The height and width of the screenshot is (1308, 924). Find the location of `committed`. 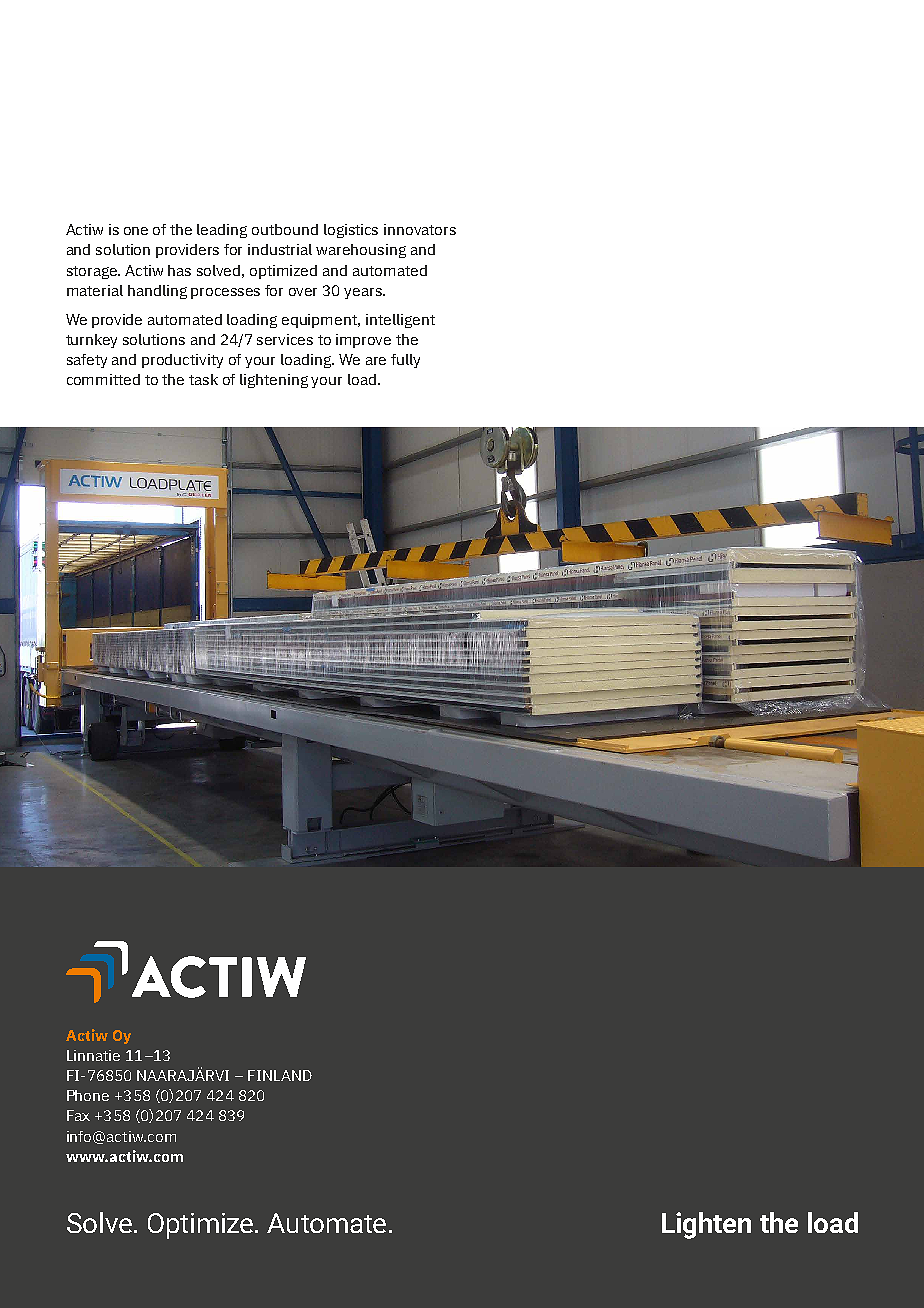

committed is located at coordinates (103, 379).
